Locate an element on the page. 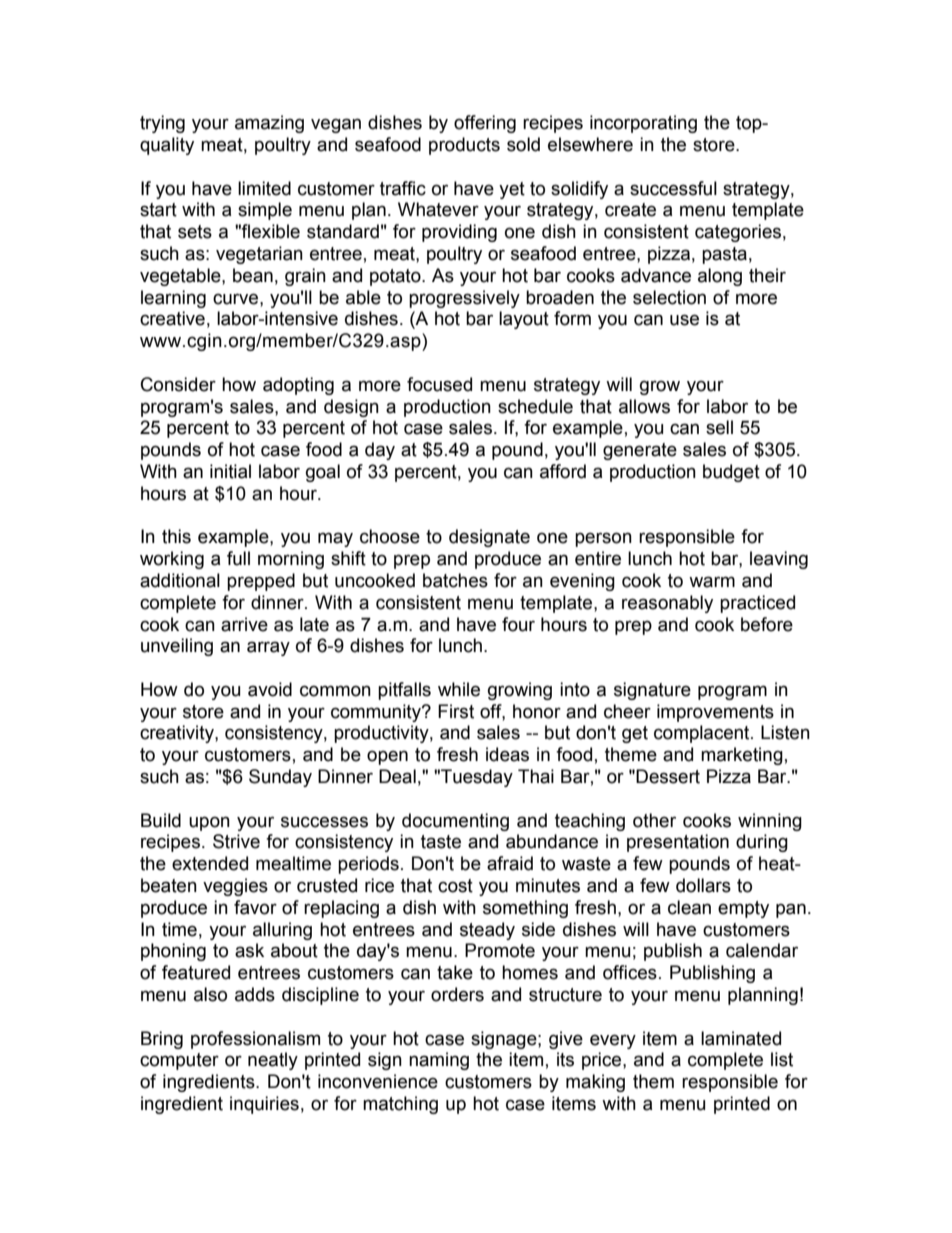 The width and height of the image is (952, 1233). laminated is located at coordinates (741, 1038).
